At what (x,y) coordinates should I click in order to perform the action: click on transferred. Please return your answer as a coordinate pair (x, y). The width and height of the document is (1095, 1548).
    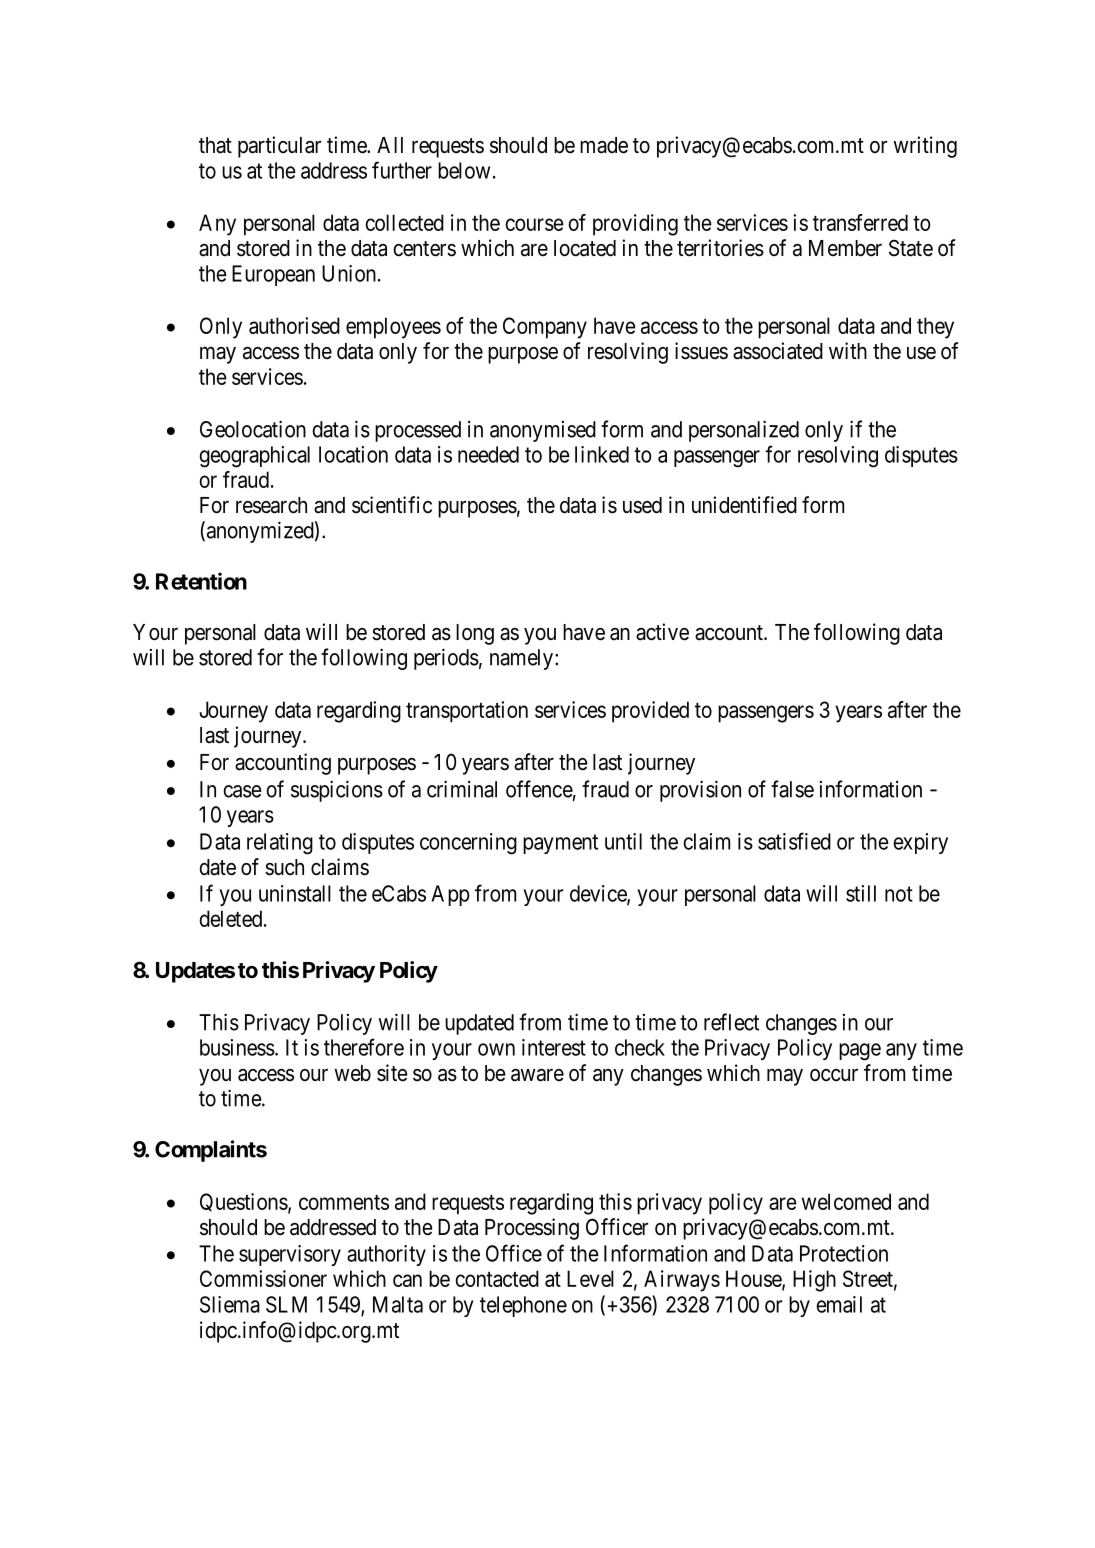
    Looking at the image, I should click on (860, 222).
